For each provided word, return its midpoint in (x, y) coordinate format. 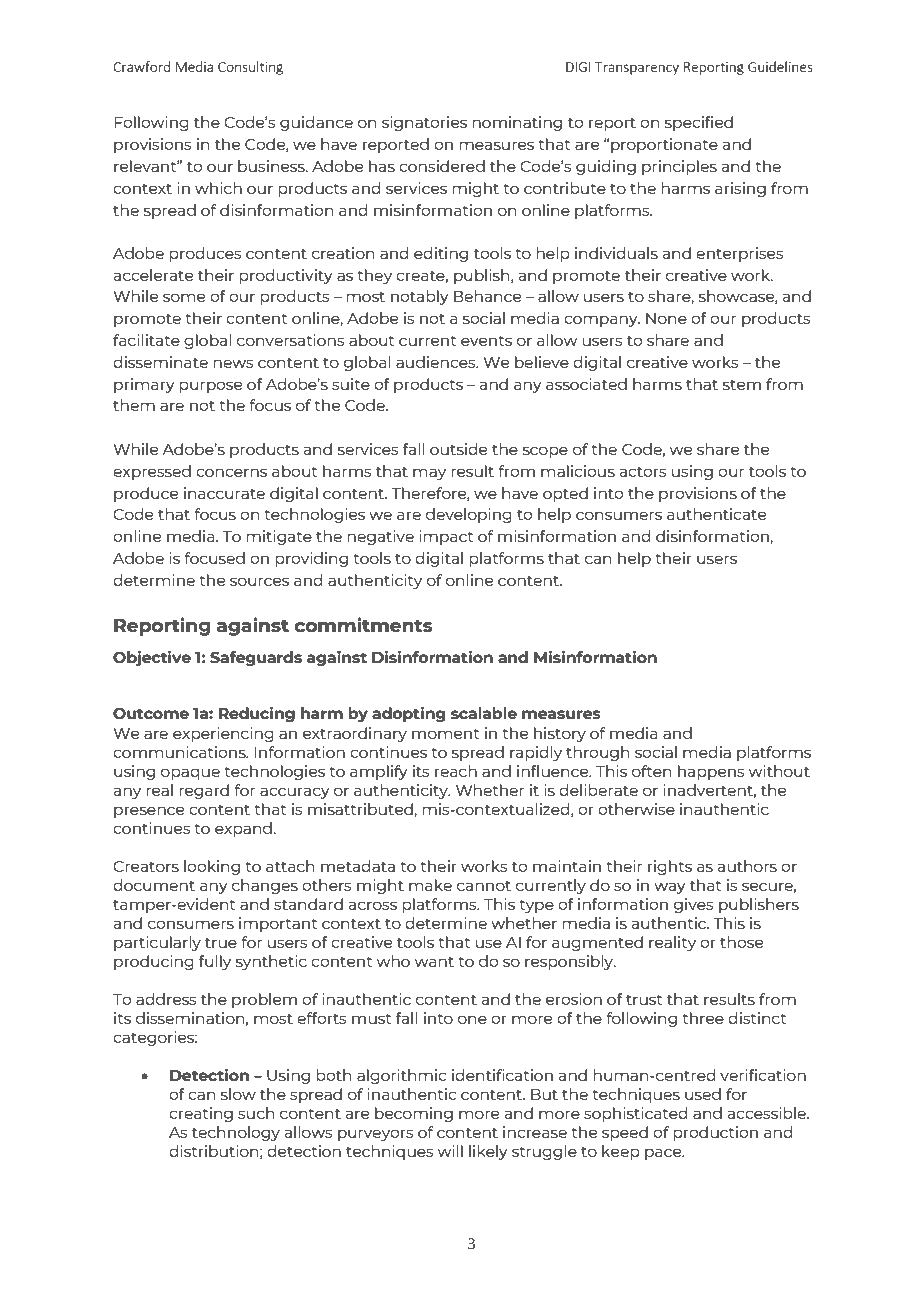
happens (711, 772)
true (221, 943)
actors (643, 472)
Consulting (250, 68)
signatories (424, 123)
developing (469, 515)
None (666, 318)
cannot (484, 886)
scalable (484, 713)
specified (699, 123)
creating (201, 1114)
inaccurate (224, 493)
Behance (487, 296)
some (184, 297)
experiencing (223, 734)
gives (694, 905)
